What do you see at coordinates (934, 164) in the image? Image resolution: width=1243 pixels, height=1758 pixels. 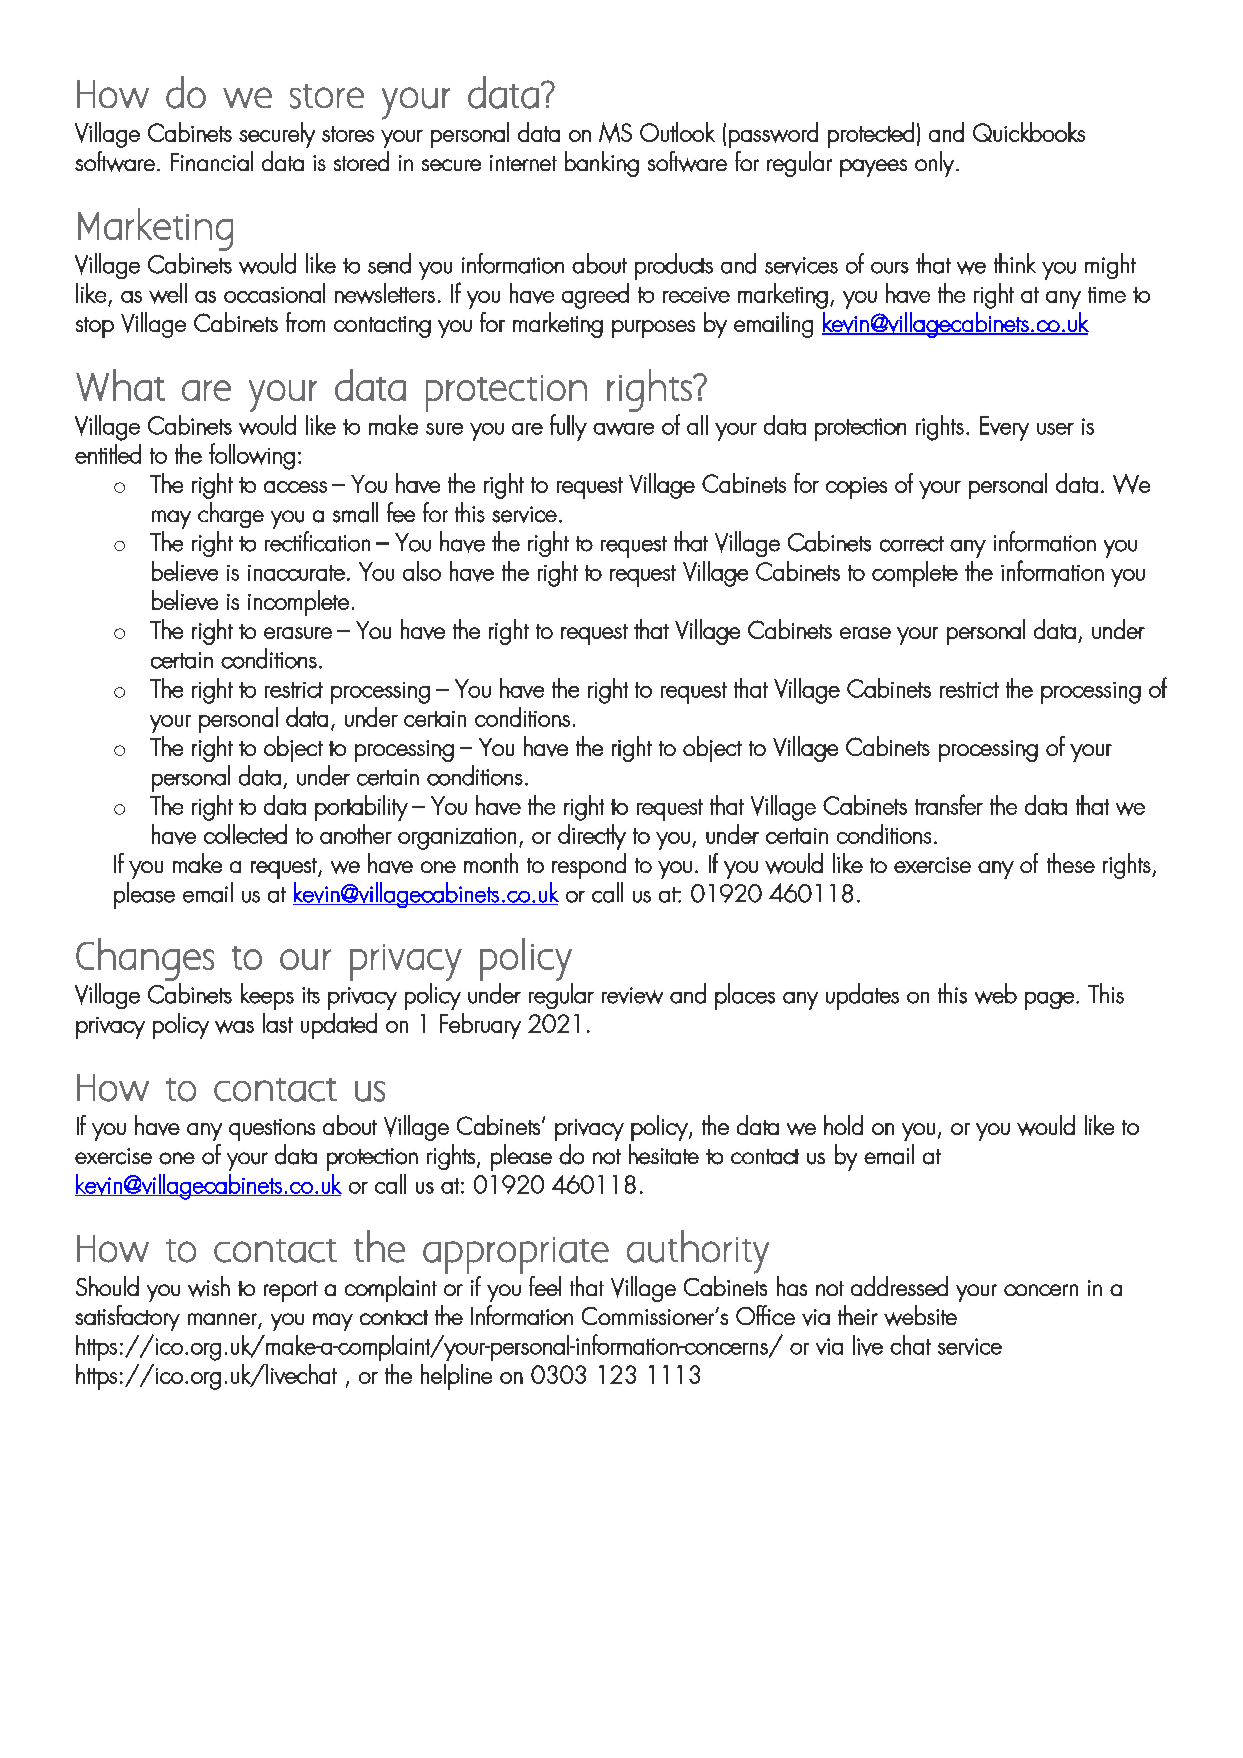 I see `only` at bounding box center [934, 164].
